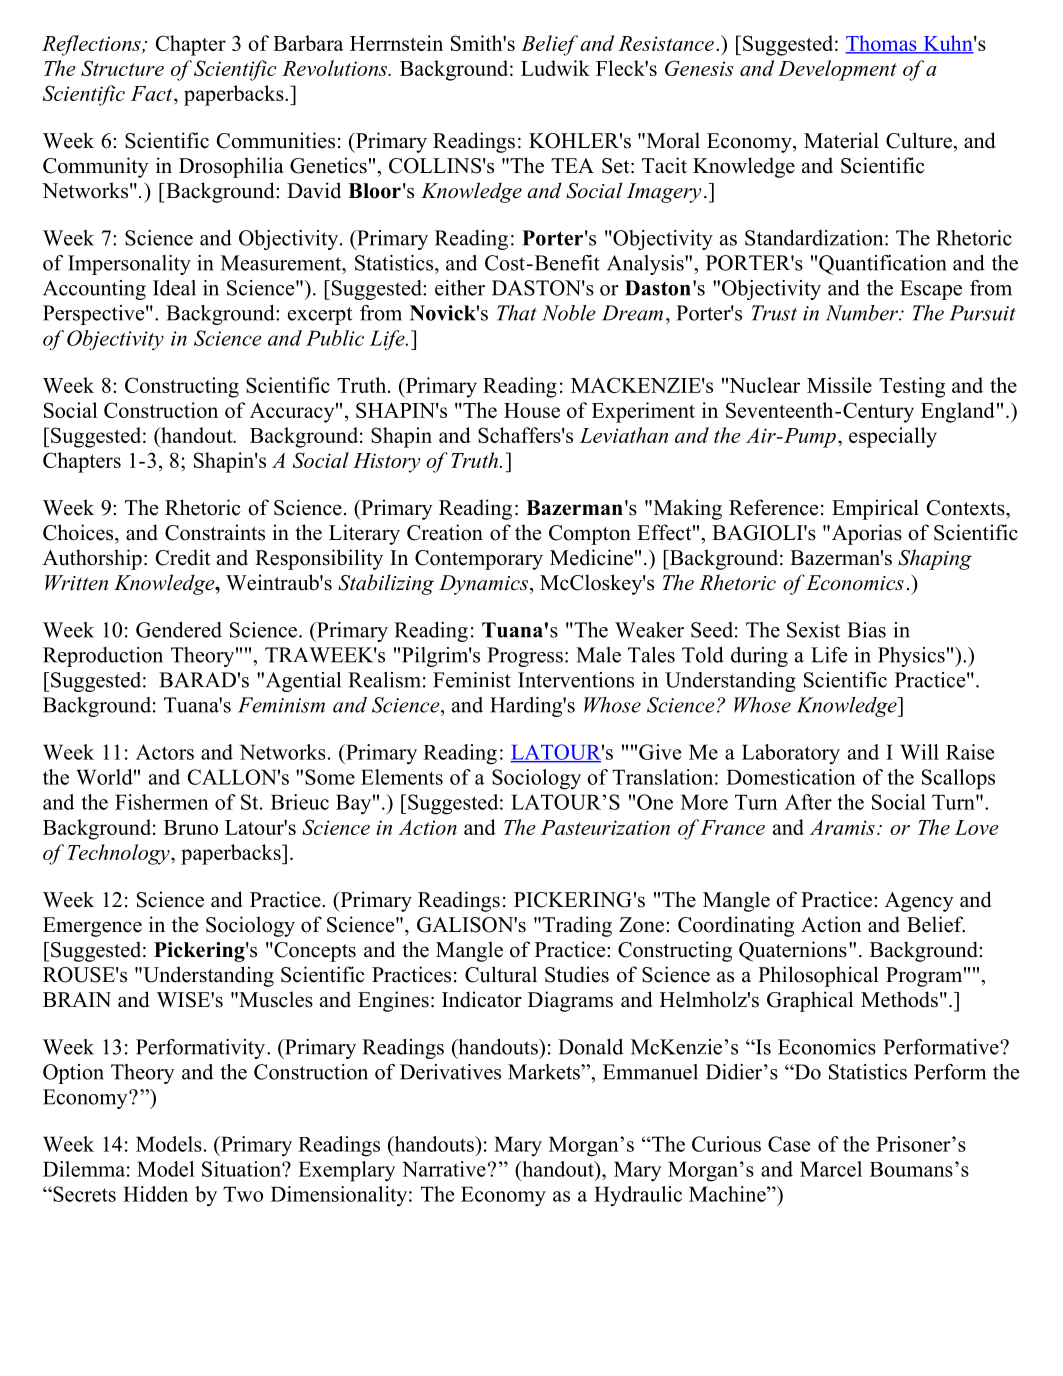  What do you see at coordinates (831, 1169) in the page?
I see `Marcel` at bounding box center [831, 1169].
